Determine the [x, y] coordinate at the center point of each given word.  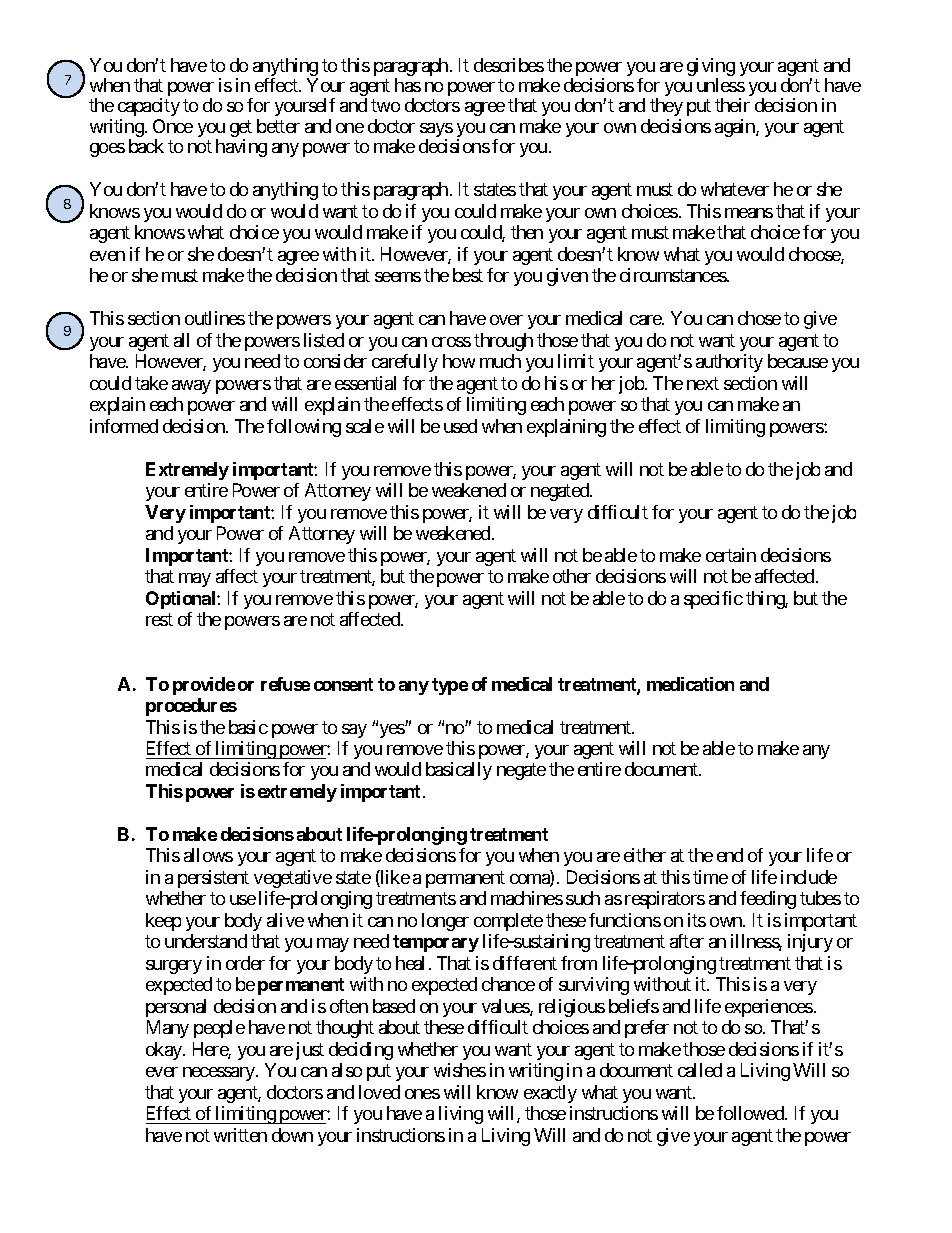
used [460, 426]
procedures [191, 707]
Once [173, 126]
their [732, 105]
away [191, 387]
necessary [220, 1074]
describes [509, 65]
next [703, 383]
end [730, 855]
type [450, 686]
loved [379, 1092]
